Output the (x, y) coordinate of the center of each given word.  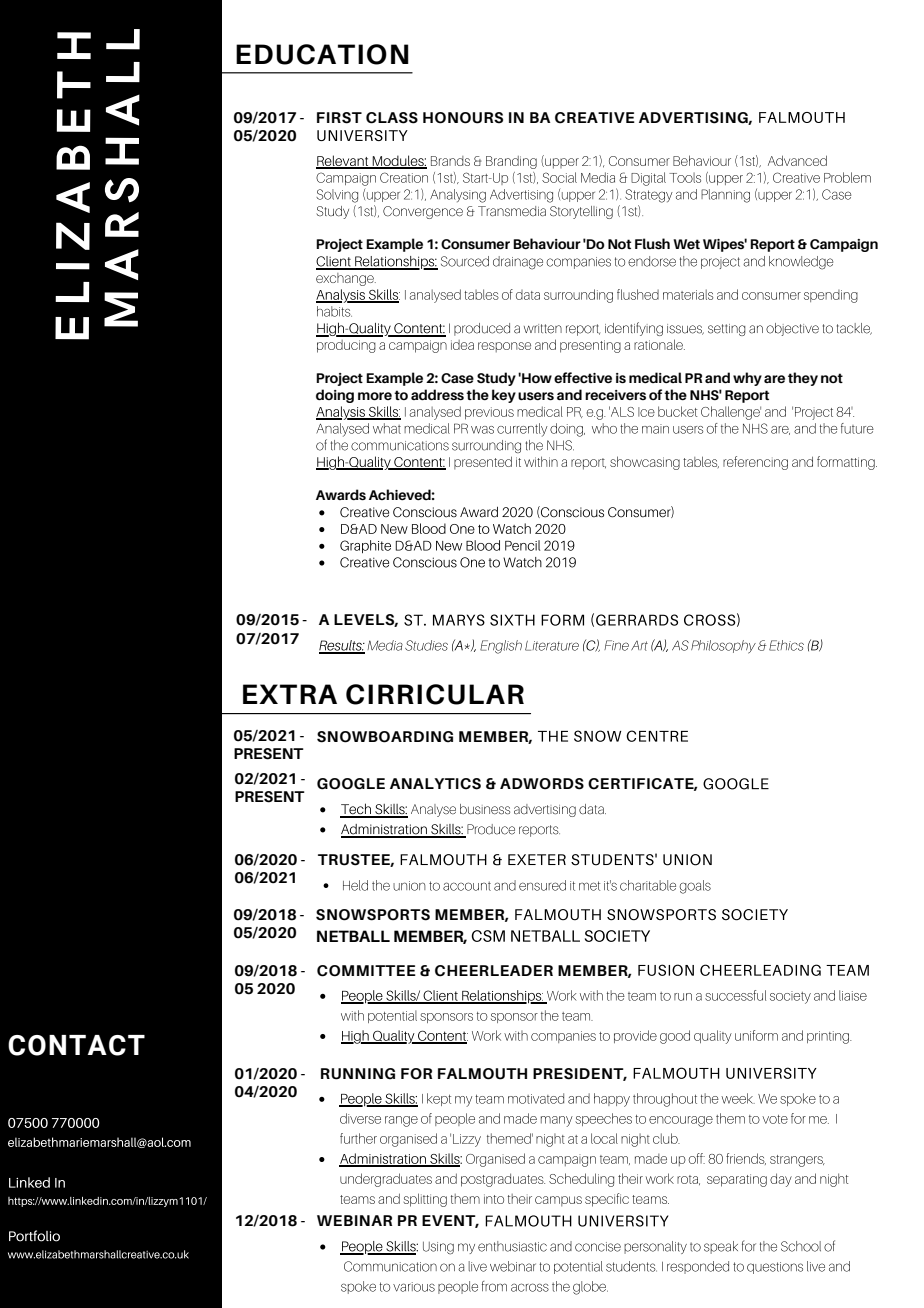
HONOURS (463, 118)
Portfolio (34, 1236)
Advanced (797, 160)
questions (775, 1268)
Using (438, 1248)
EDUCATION (322, 54)
